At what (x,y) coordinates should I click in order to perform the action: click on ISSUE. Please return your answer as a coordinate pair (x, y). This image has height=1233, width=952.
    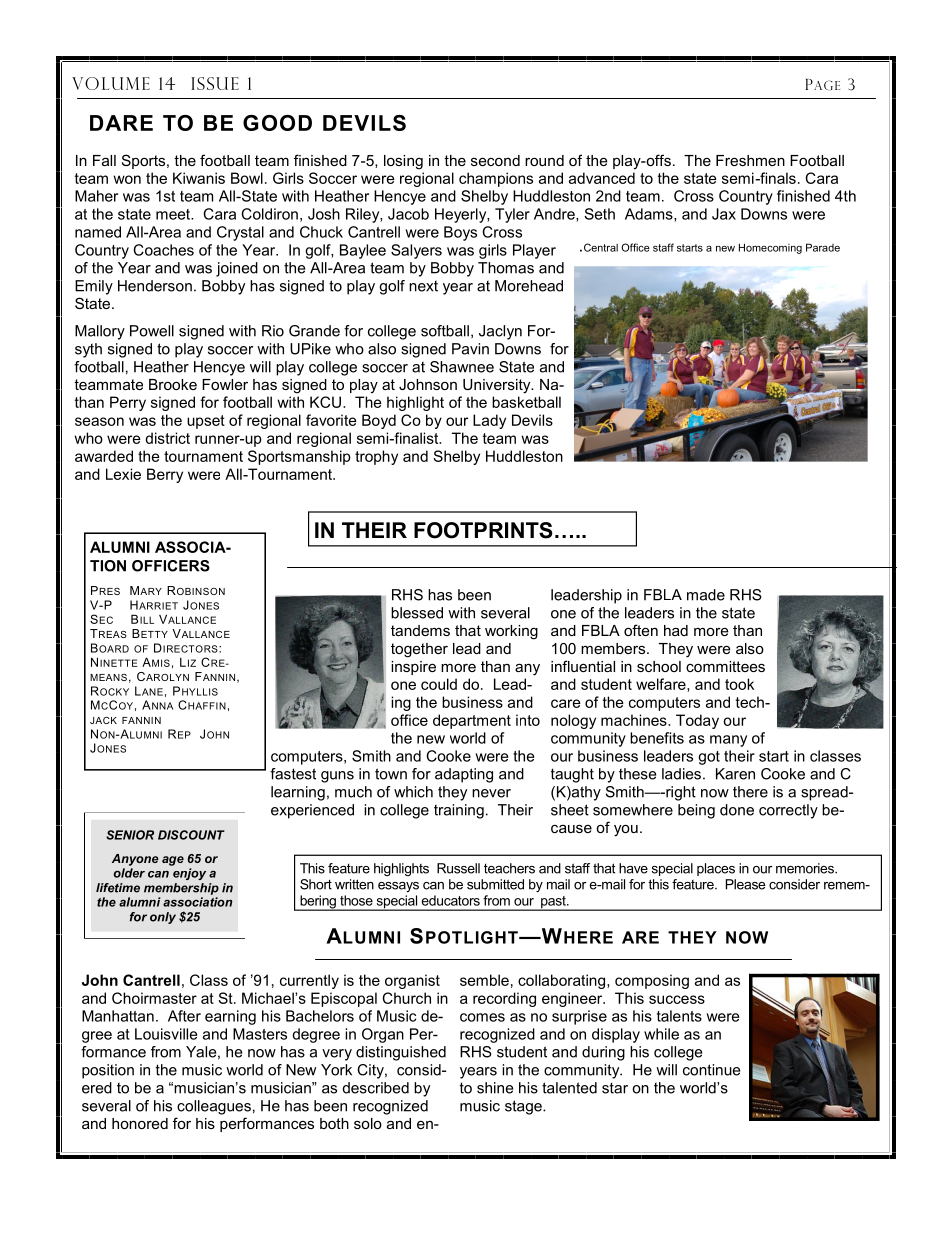
    Looking at the image, I should click on (215, 83).
